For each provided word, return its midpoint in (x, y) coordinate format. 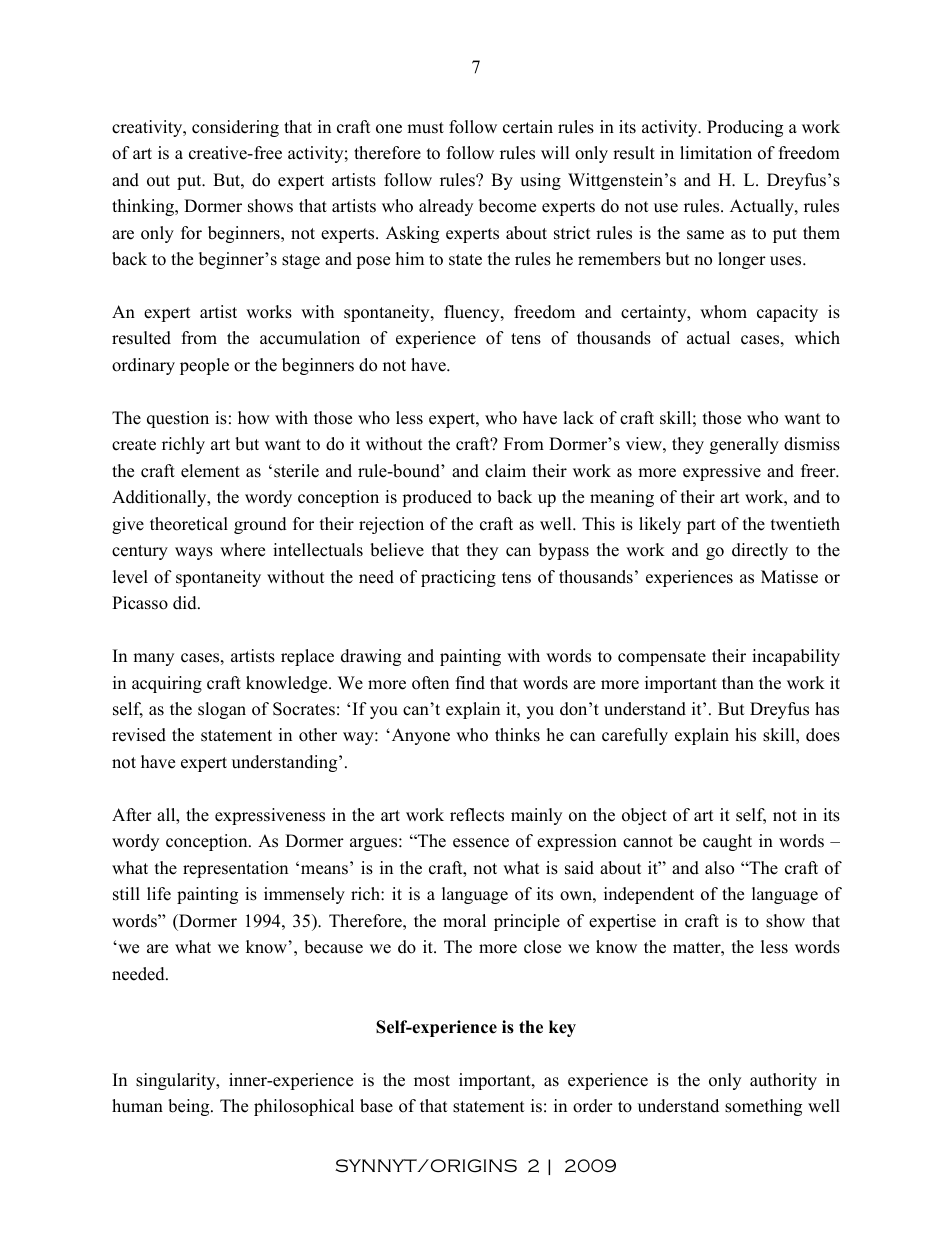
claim (505, 471)
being (190, 1107)
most (432, 1081)
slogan (222, 710)
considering (235, 128)
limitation (716, 153)
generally (744, 445)
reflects (477, 815)
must (425, 128)
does (823, 735)
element (210, 471)
